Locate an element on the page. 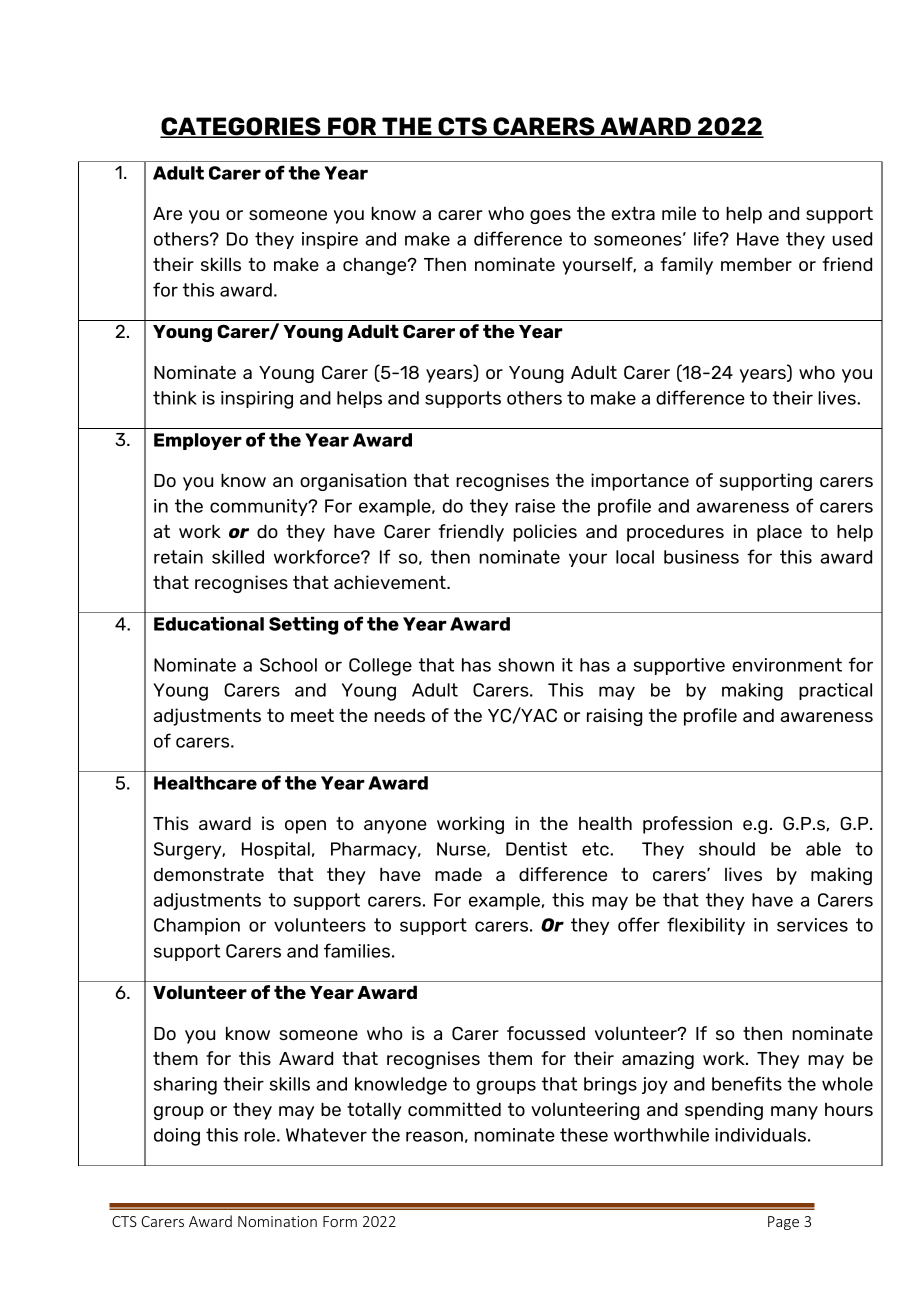 Image resolution: width=924 pixels, height=1308 pixels. place is located at coordinates (779, 533).
